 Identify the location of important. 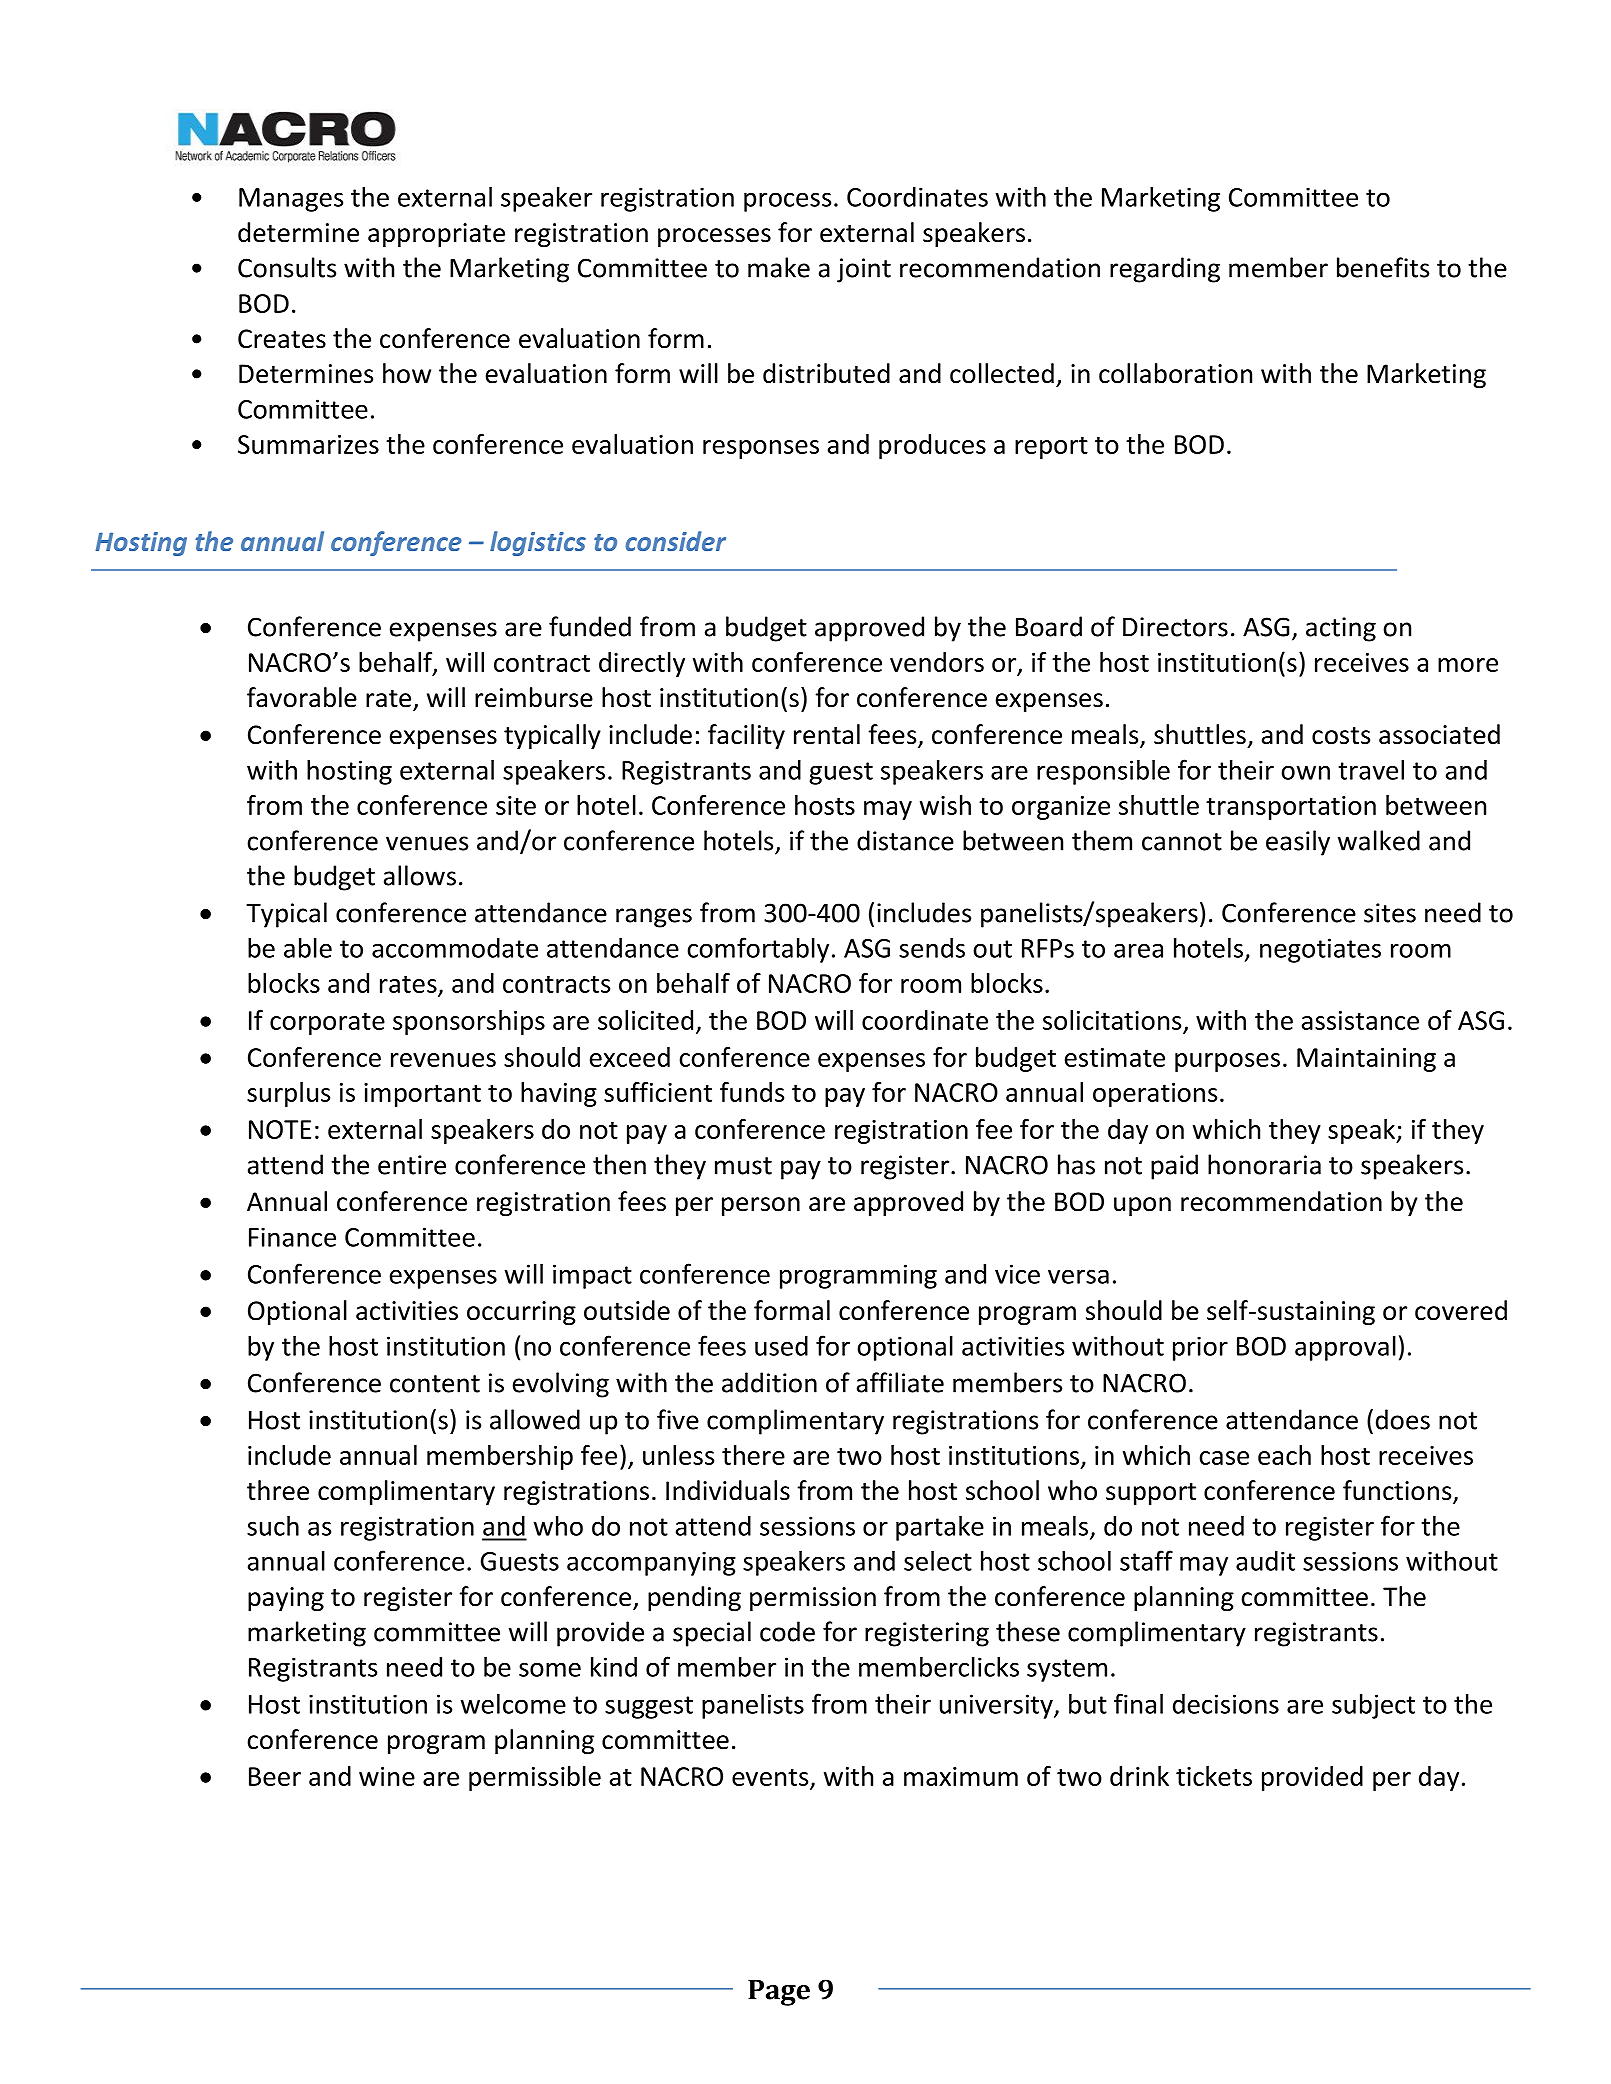
(422, 1095).
